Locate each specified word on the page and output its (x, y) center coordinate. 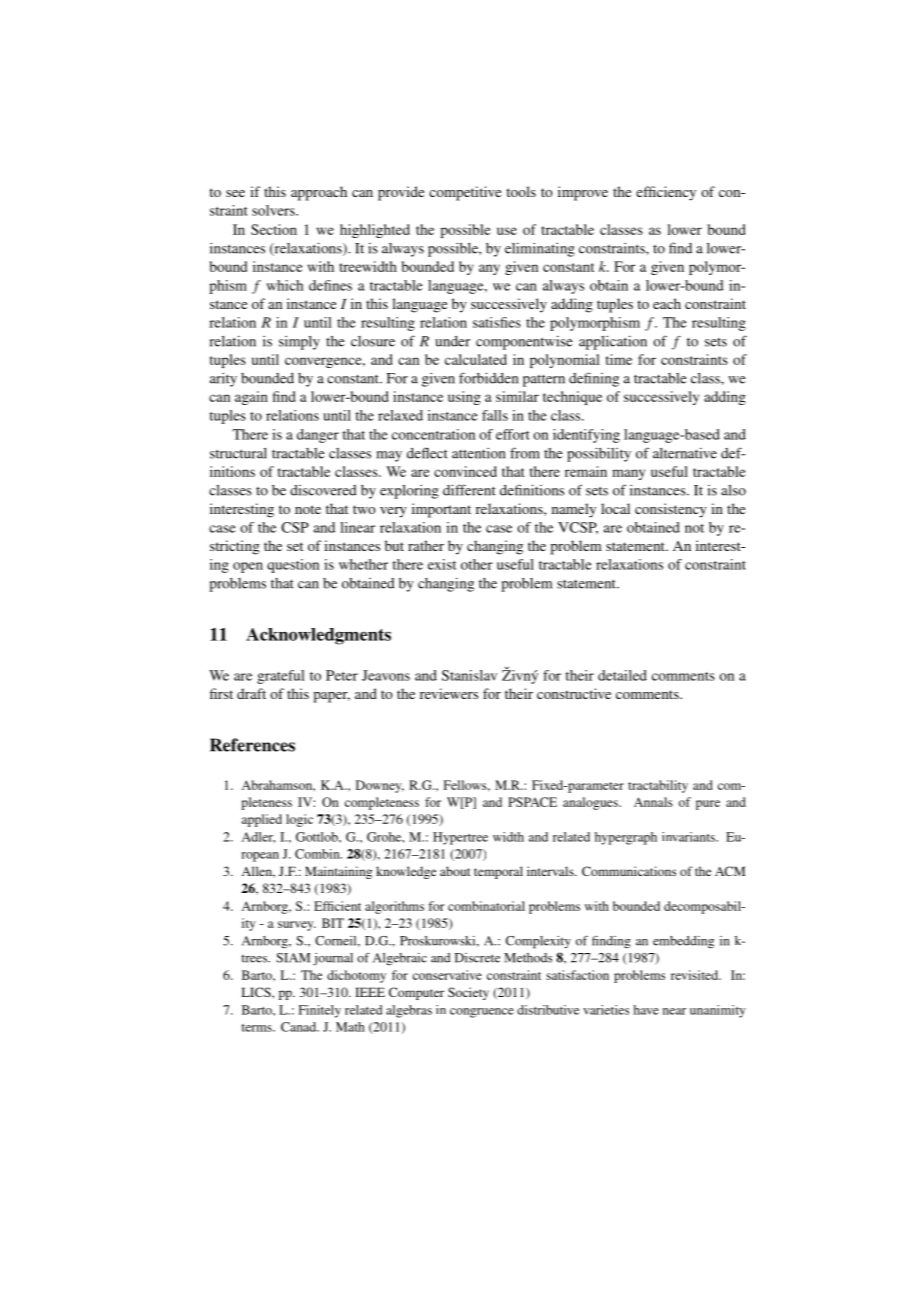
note (308, 509)
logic (299, 820)
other (477, 564)
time (619, 359)
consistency (671, 510)
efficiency (666, 193)
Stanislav (469, 675)
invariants (689, 837)
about (455, 871)
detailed (622, 675)
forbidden (488, 378)
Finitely (320, 1011)
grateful (281, 677)
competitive (465, 193)
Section (274, 229)
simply (299, 343)
